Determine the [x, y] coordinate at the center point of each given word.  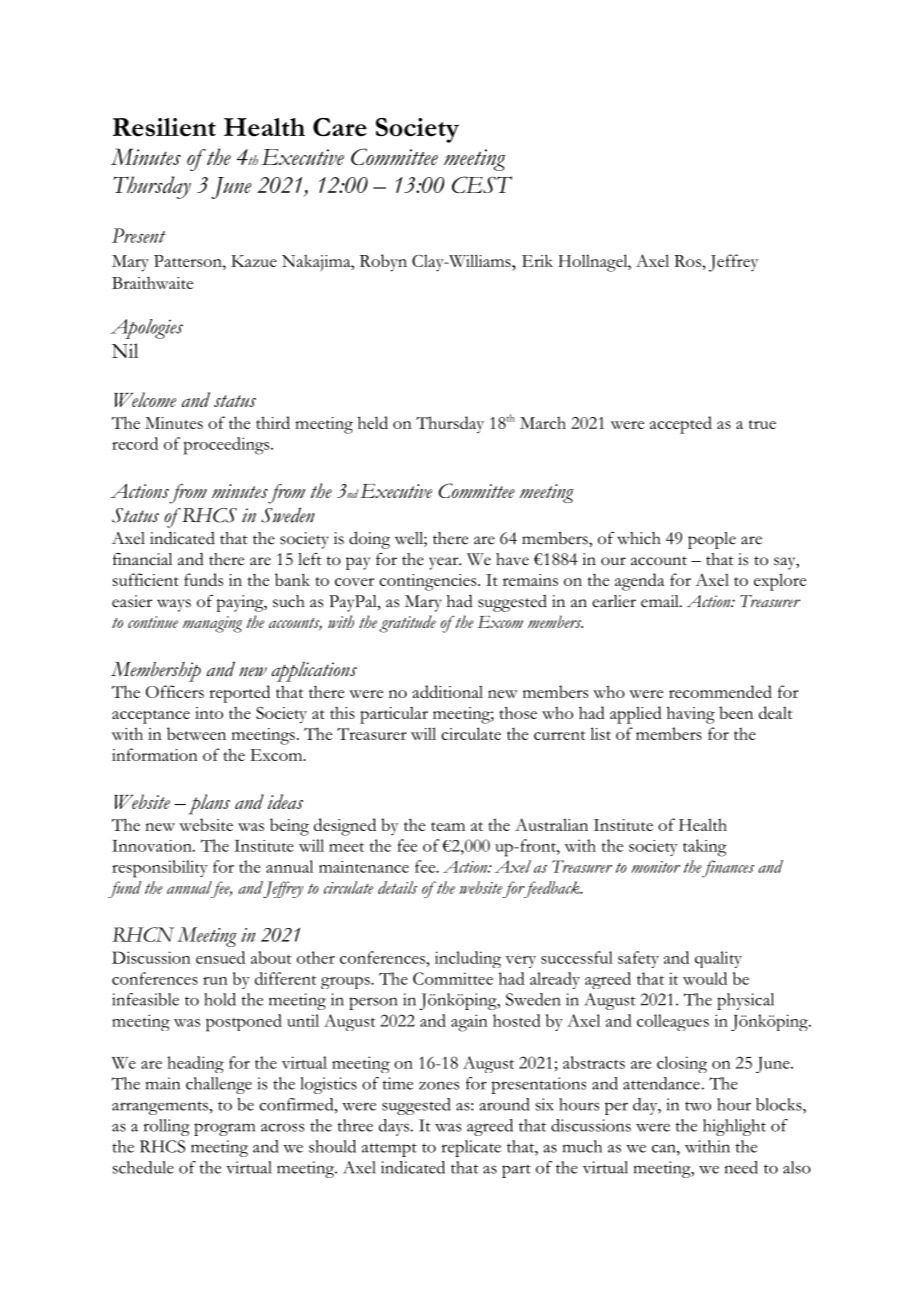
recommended [720, 691]
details [397, 887]
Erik [537, 260]
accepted [681, 425]
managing [212, 624]
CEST [482, 184]
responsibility [160, 869]
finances [727, 869]
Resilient [164, 127]
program [224, 1129]
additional [448, 691]
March [543, 422]
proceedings [228, 446]
